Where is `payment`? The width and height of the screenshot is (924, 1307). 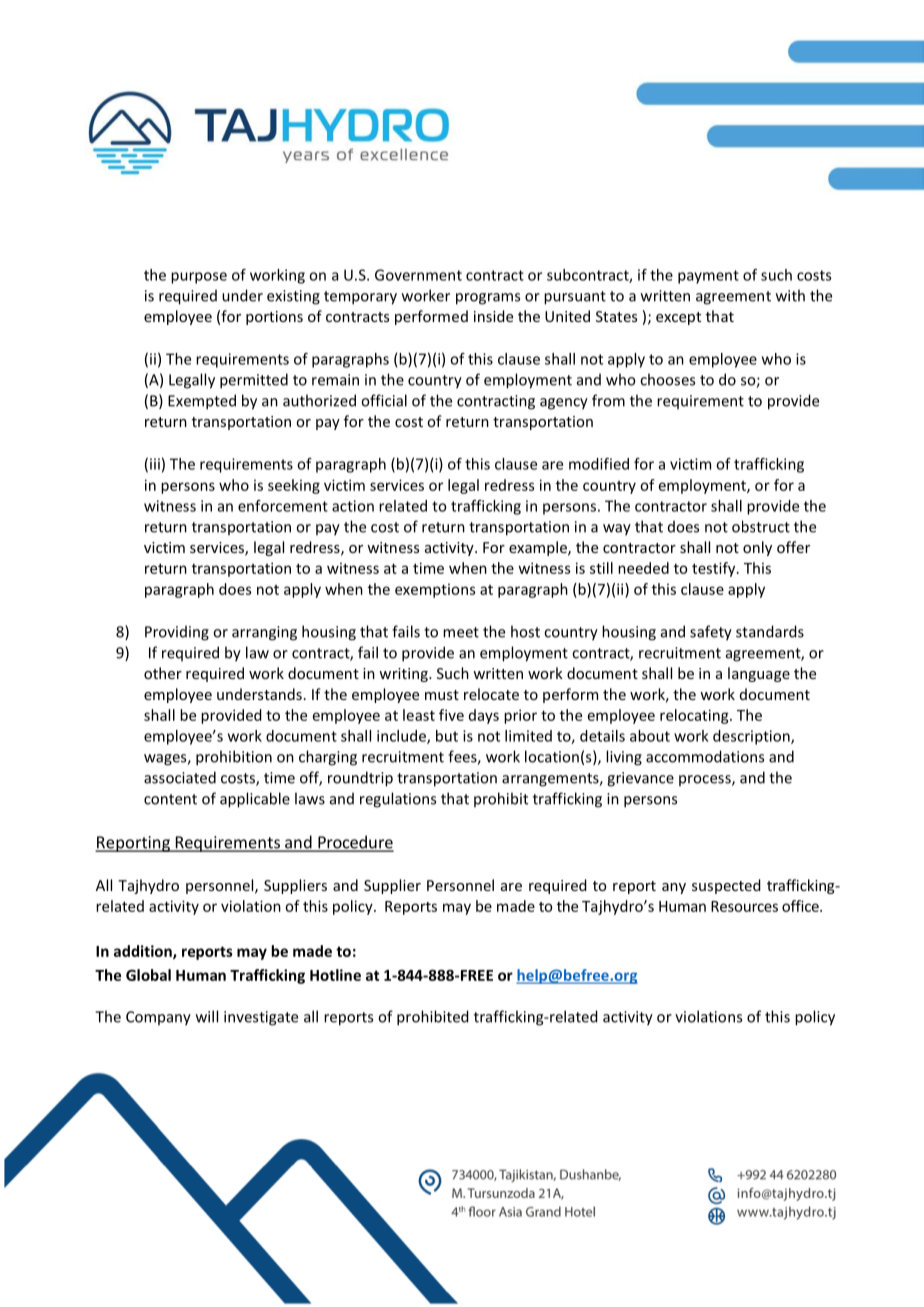 payment is located at coordinates (708, 277).
